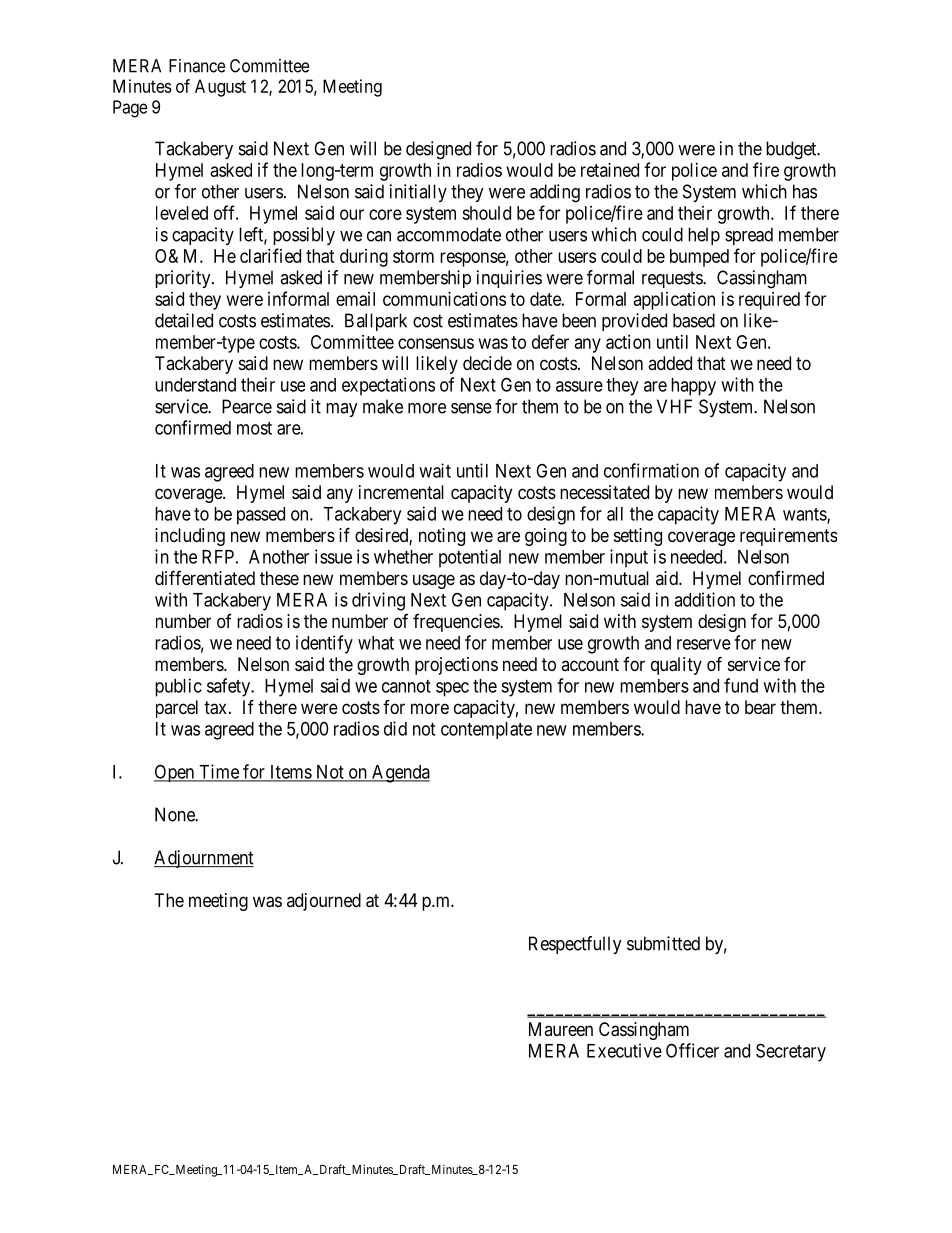 This image has height=1233, width=952. I want to click on Adjournment, so click(204, 859).
